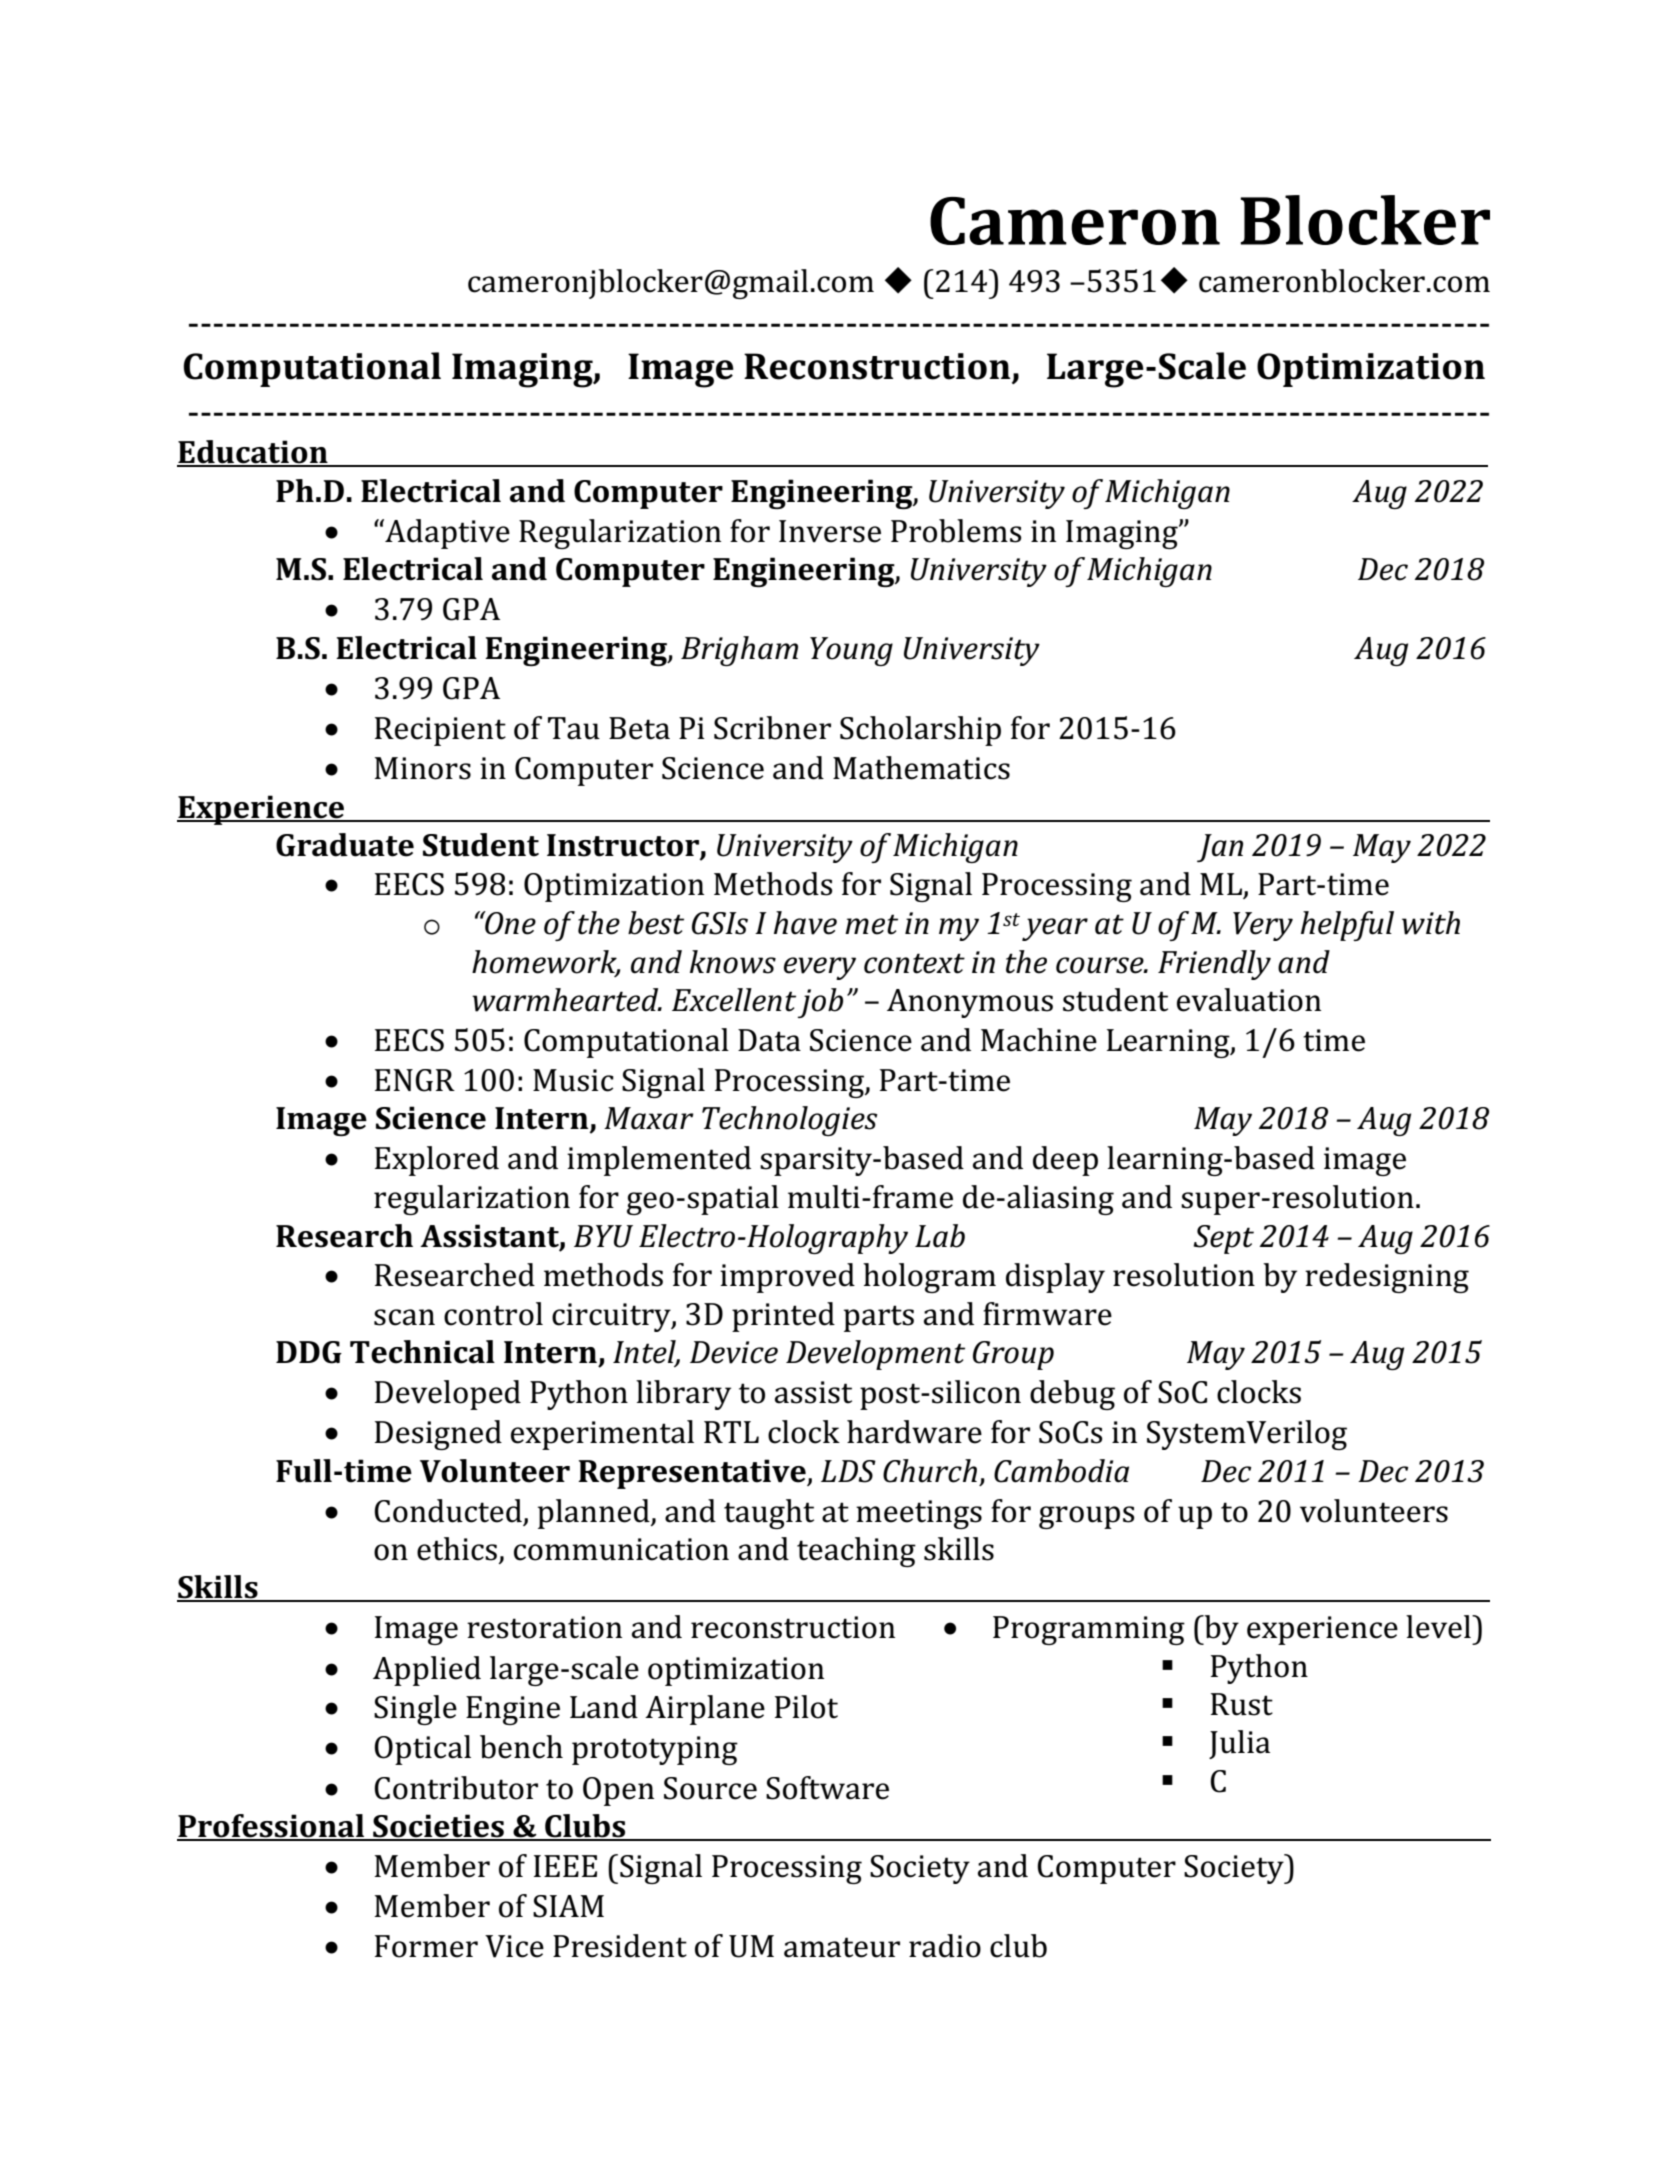  What do you see at coordinates (426, 1946) in the image?
I see `Former` at bounding box center [426, 1946].
